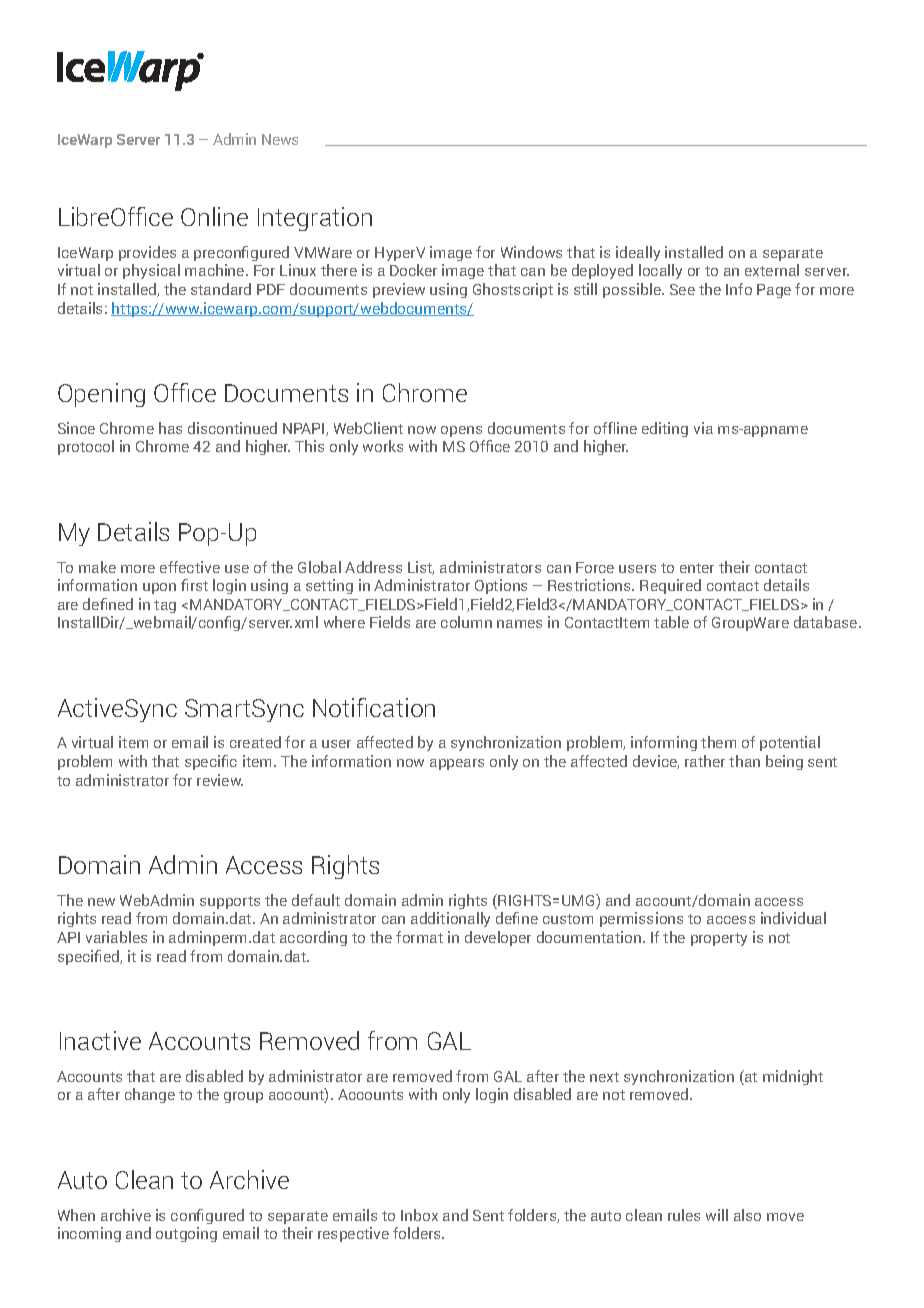  I want to click on outgoing, so click(186, 1234).
